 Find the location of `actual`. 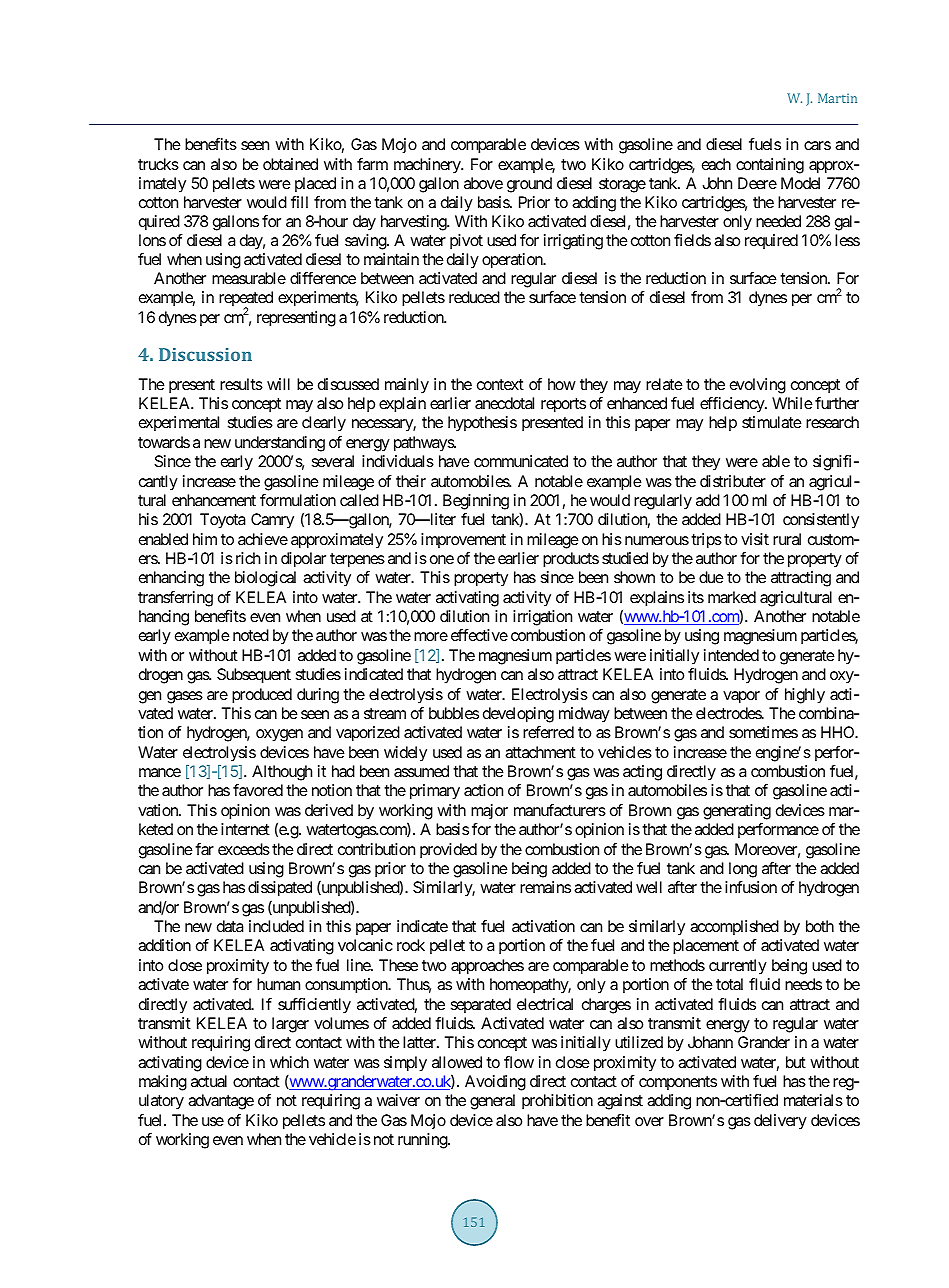

actual is located at coordinates (209, 1081).
